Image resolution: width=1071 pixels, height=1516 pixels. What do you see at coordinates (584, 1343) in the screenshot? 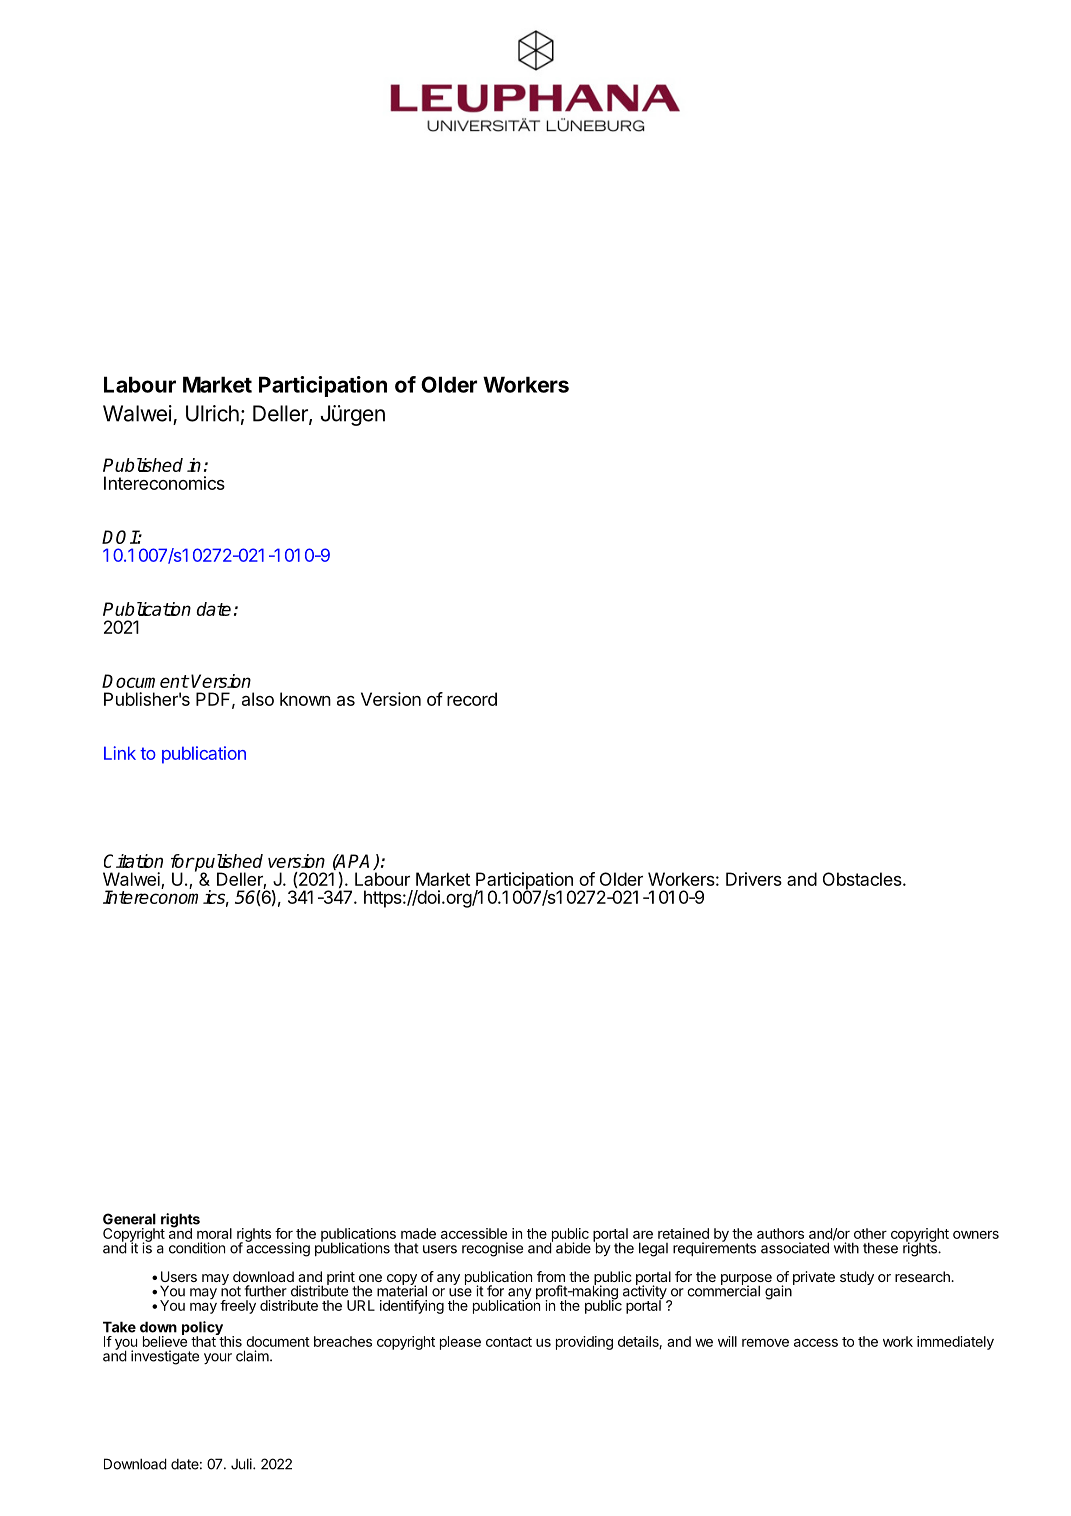
I see `providing` at bounding box center [584, 1343].
